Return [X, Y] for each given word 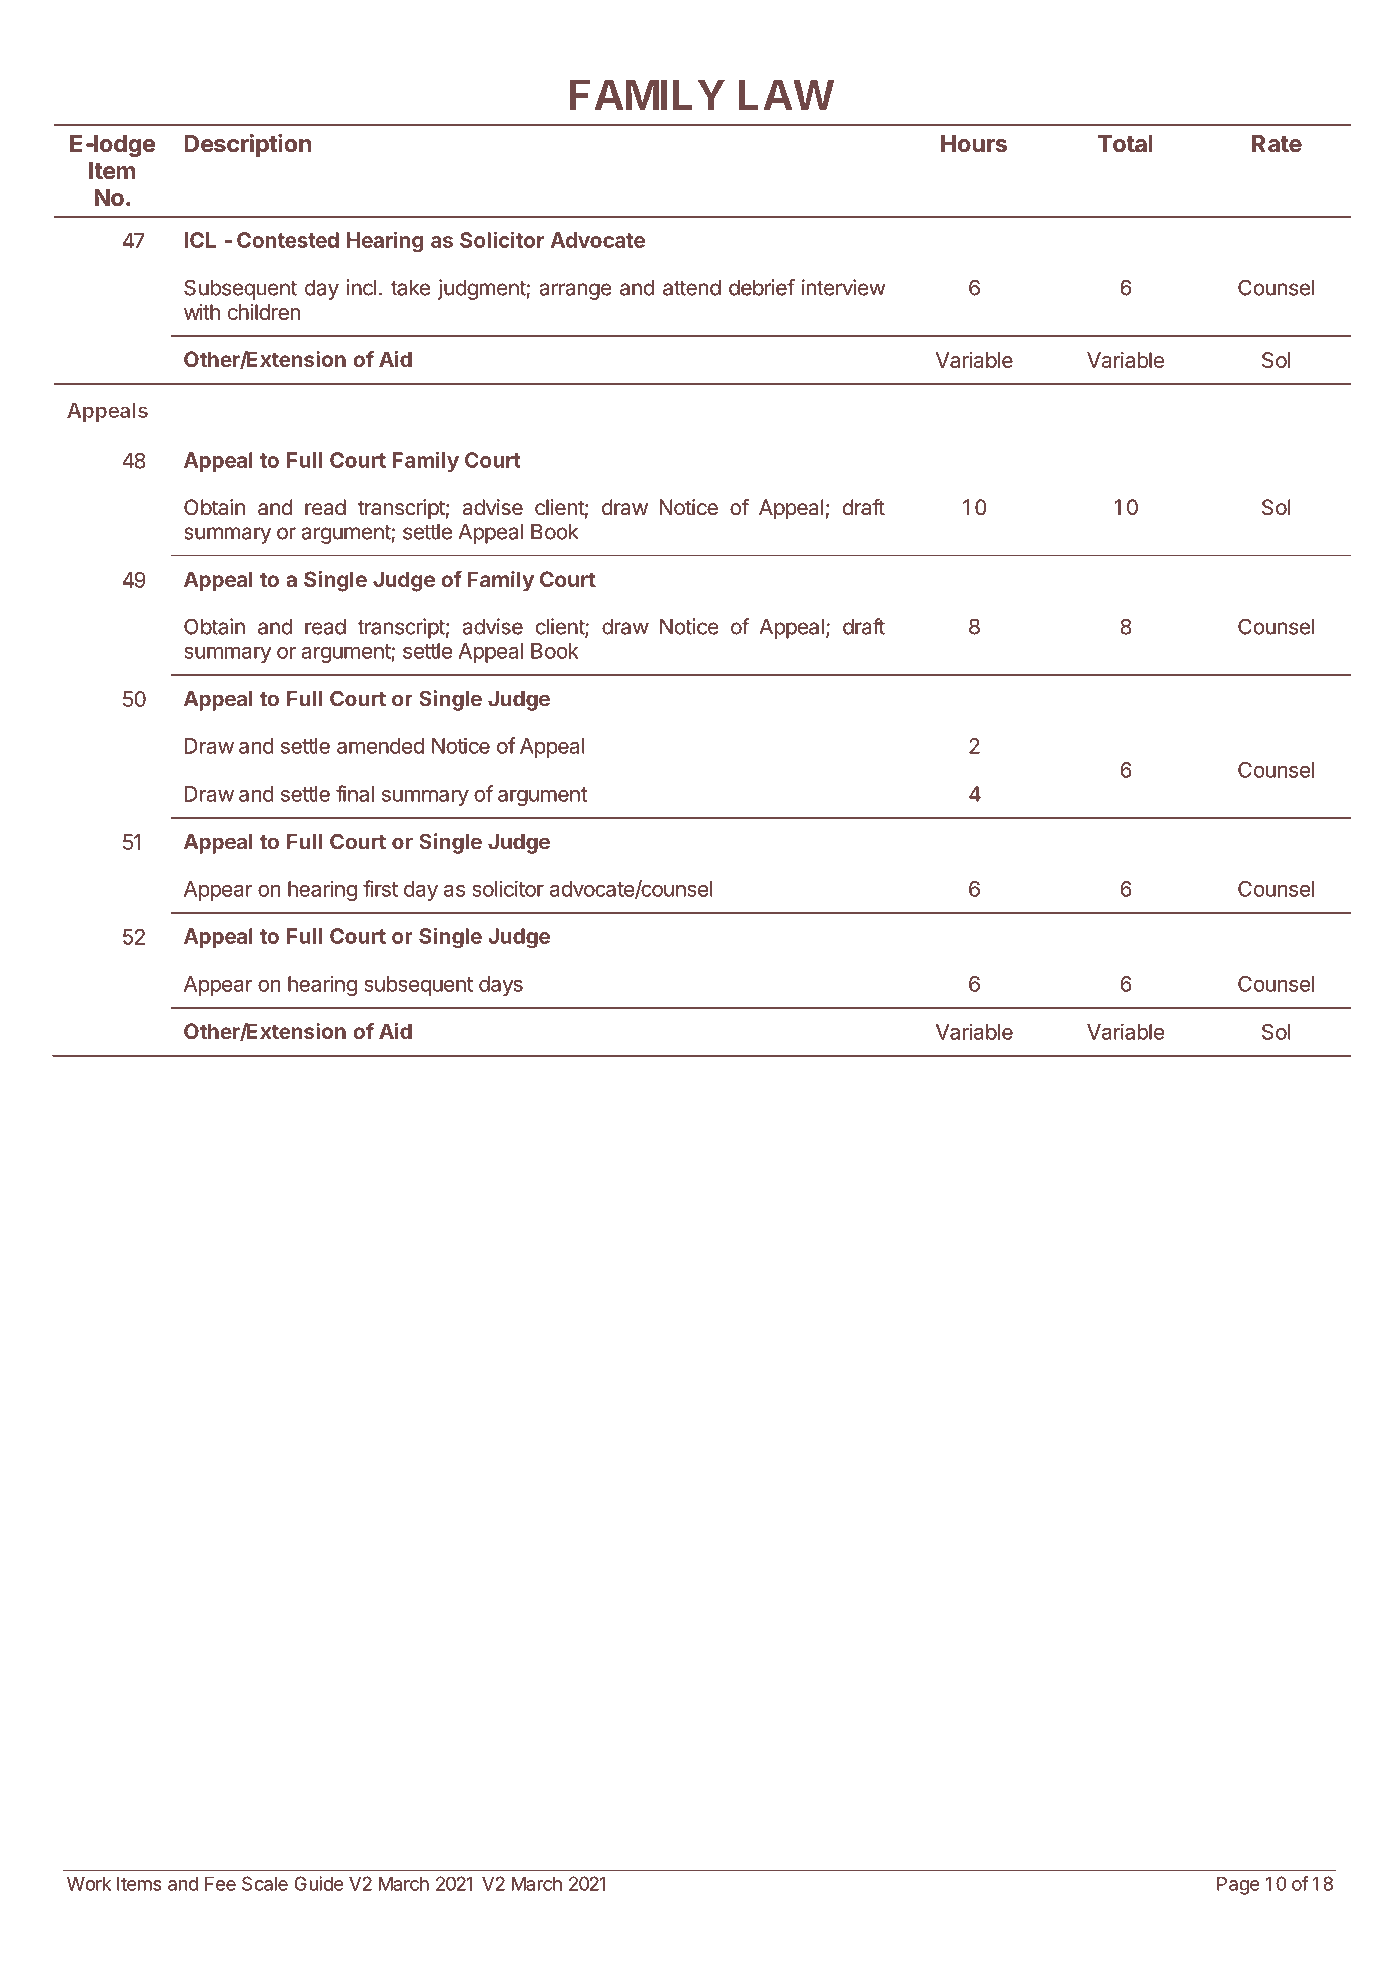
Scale [265, 1883]
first [380, 888]
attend [692, 288]
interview [843, 287]
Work [89, 1883]
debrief [762, 287]
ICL [200, 240]
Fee [220, 1883]
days [501, 986]
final [355, 793]
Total [1125, 144]
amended [380, 746]
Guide [319, 1883]
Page [1238, 1885]
